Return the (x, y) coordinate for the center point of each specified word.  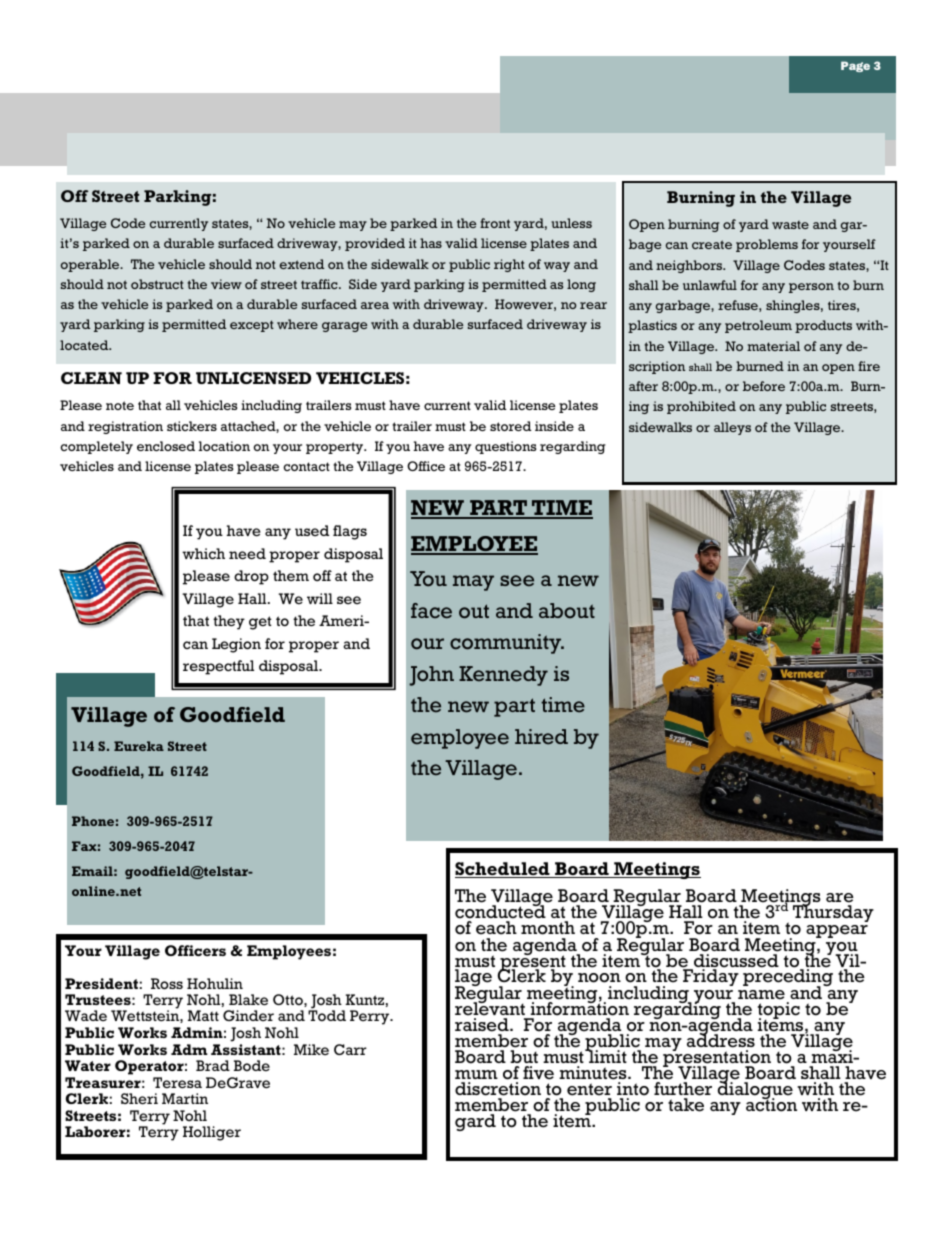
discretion (498, 1089)
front (495, 223)
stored (511, 426)
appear (837, 931)
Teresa (177, 1083)
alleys (732, 428)
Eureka (139, 746)
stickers (192, 426)
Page (855, 66)
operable (91, 265)
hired (541, 737)
